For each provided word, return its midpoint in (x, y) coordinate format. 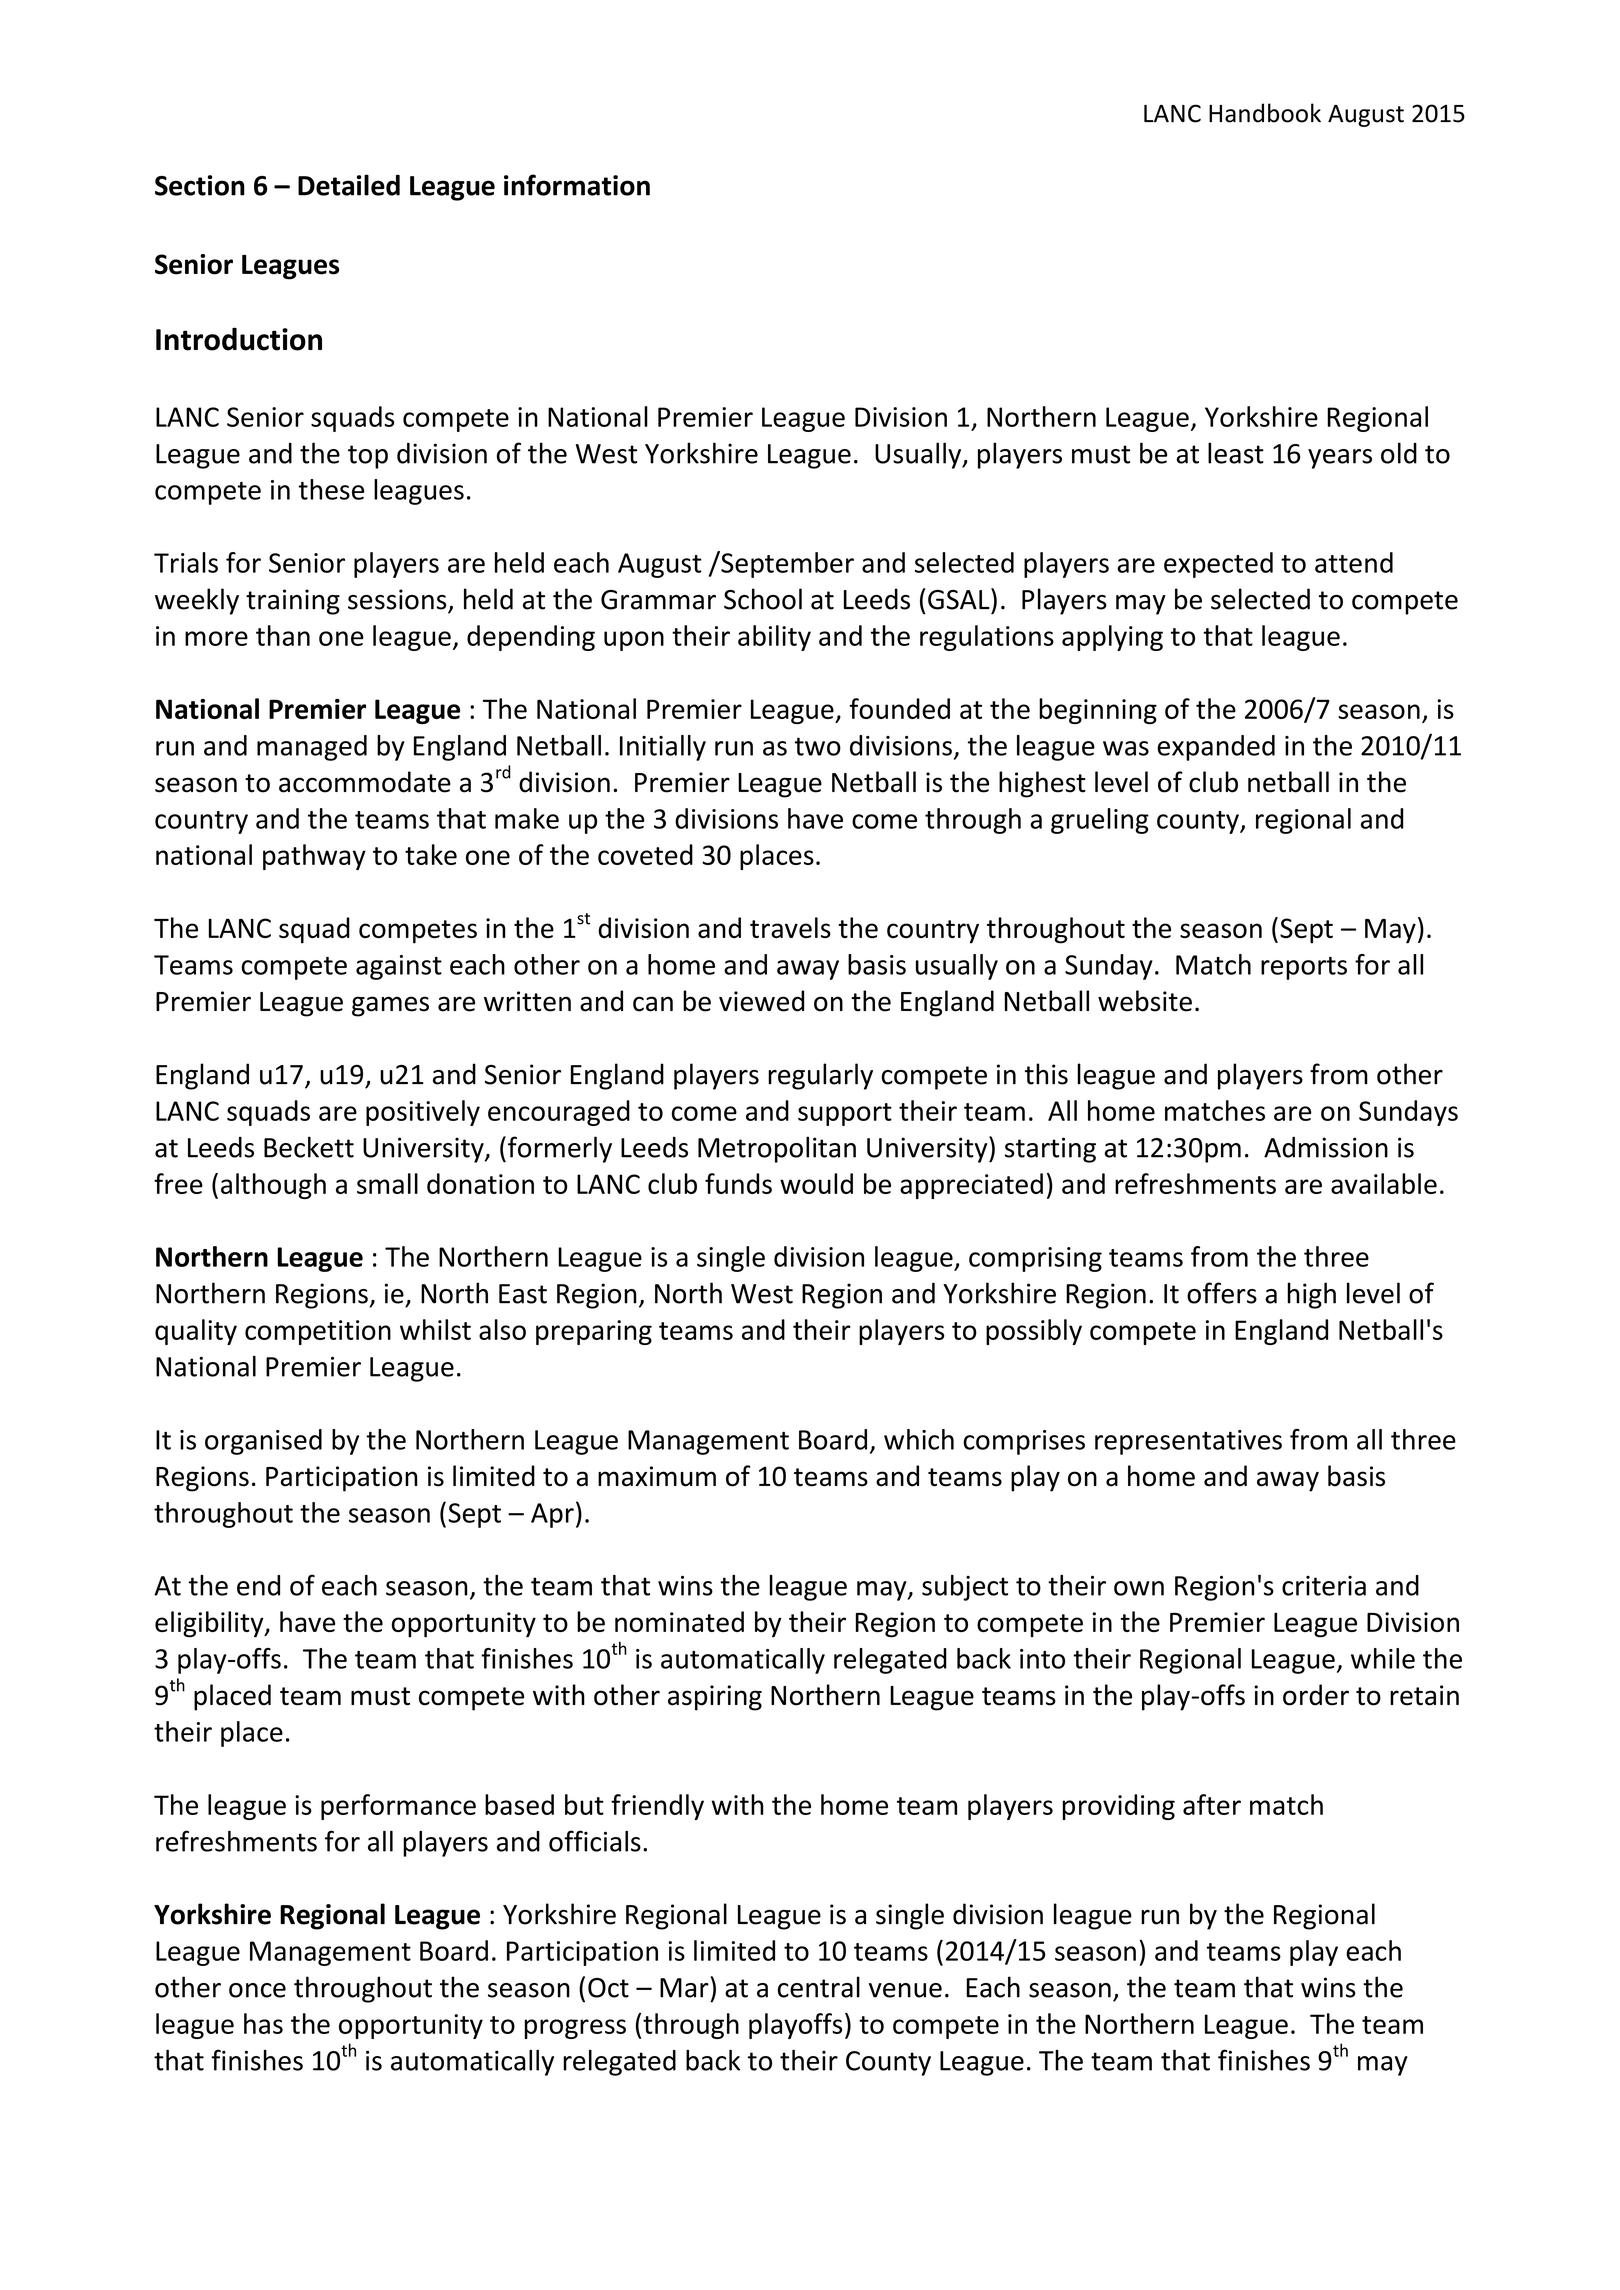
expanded (1216, 748)
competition (318, 1332)
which (919, 1439)
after (1212, 1804)
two (818, 746)
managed (312, 748)
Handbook (1265, 113)
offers (1222, 1293)
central (819, 1987)
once (257, 1990)
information (577, 185)
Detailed (349, 185)
